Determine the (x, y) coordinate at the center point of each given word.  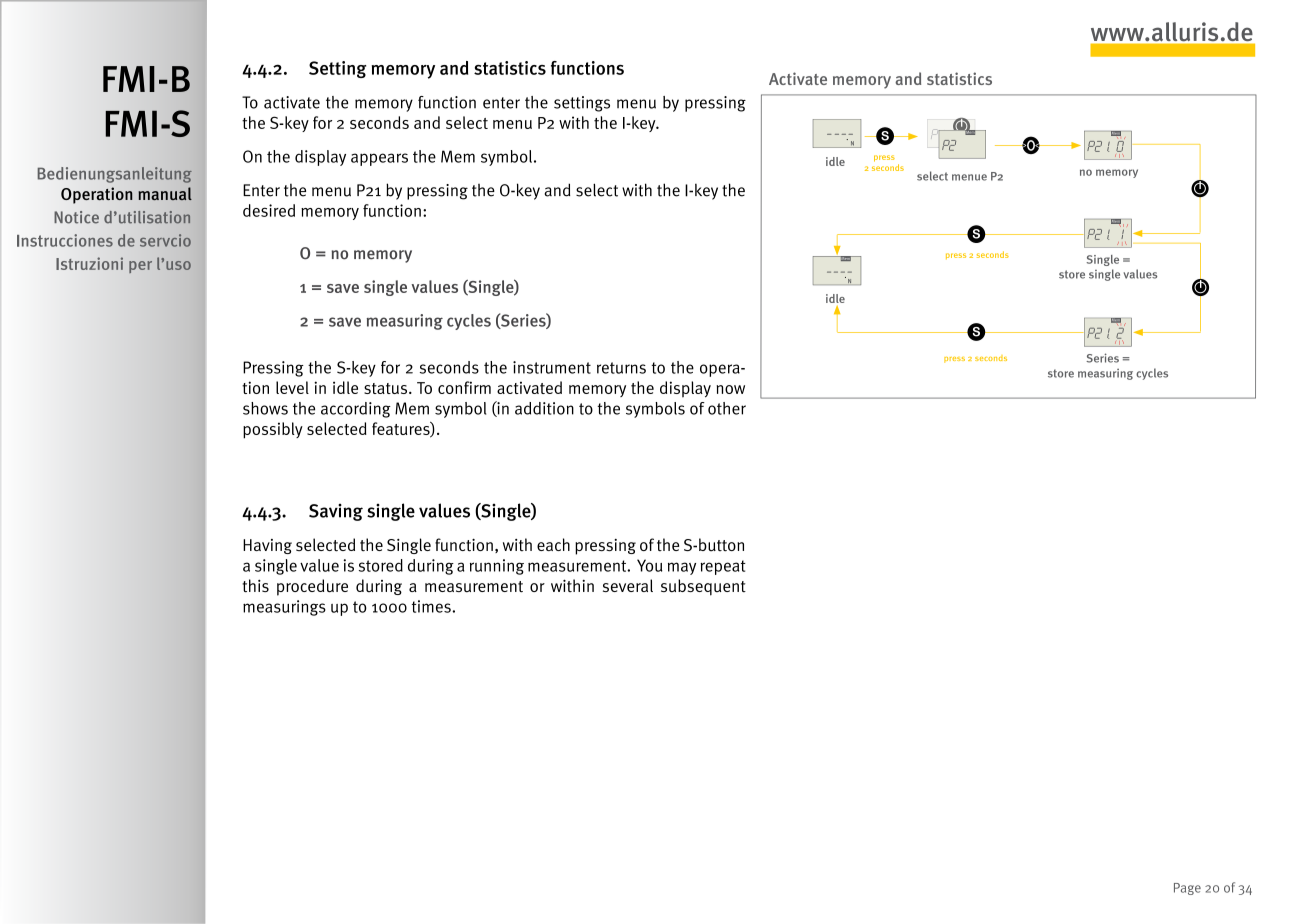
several (628, 585)
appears (379, 159)
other (727, 408)
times (432, 606)
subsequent (703, 587)
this (255, 585)
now (730, 389)
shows (265, 408)
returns (621, 368)
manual (165, 193)
